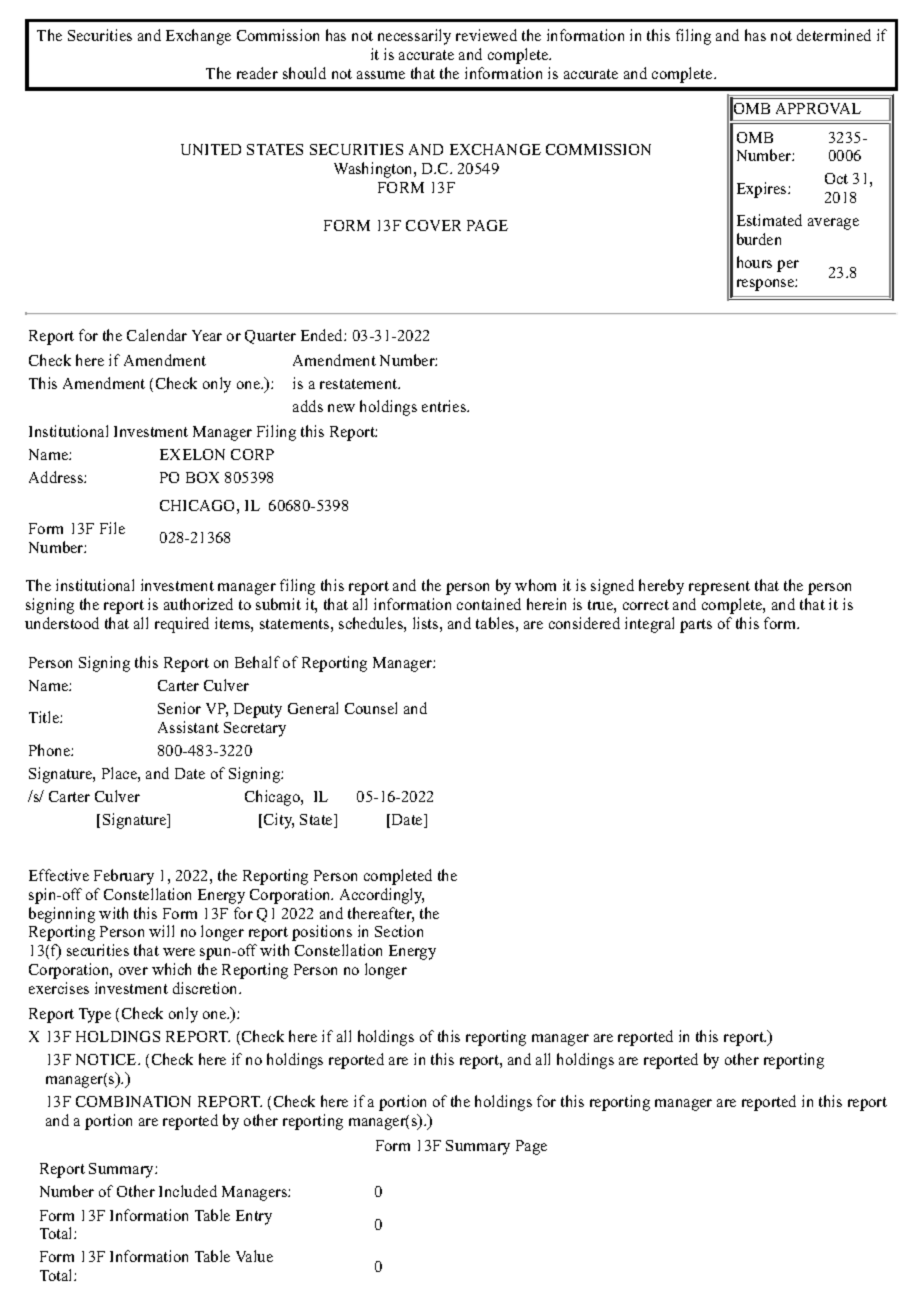 This page has height=1308, width=924. What do you see at coordinates (818, 108) in the page?
I see `APPROVAL` at bounding box center [818, 108].
